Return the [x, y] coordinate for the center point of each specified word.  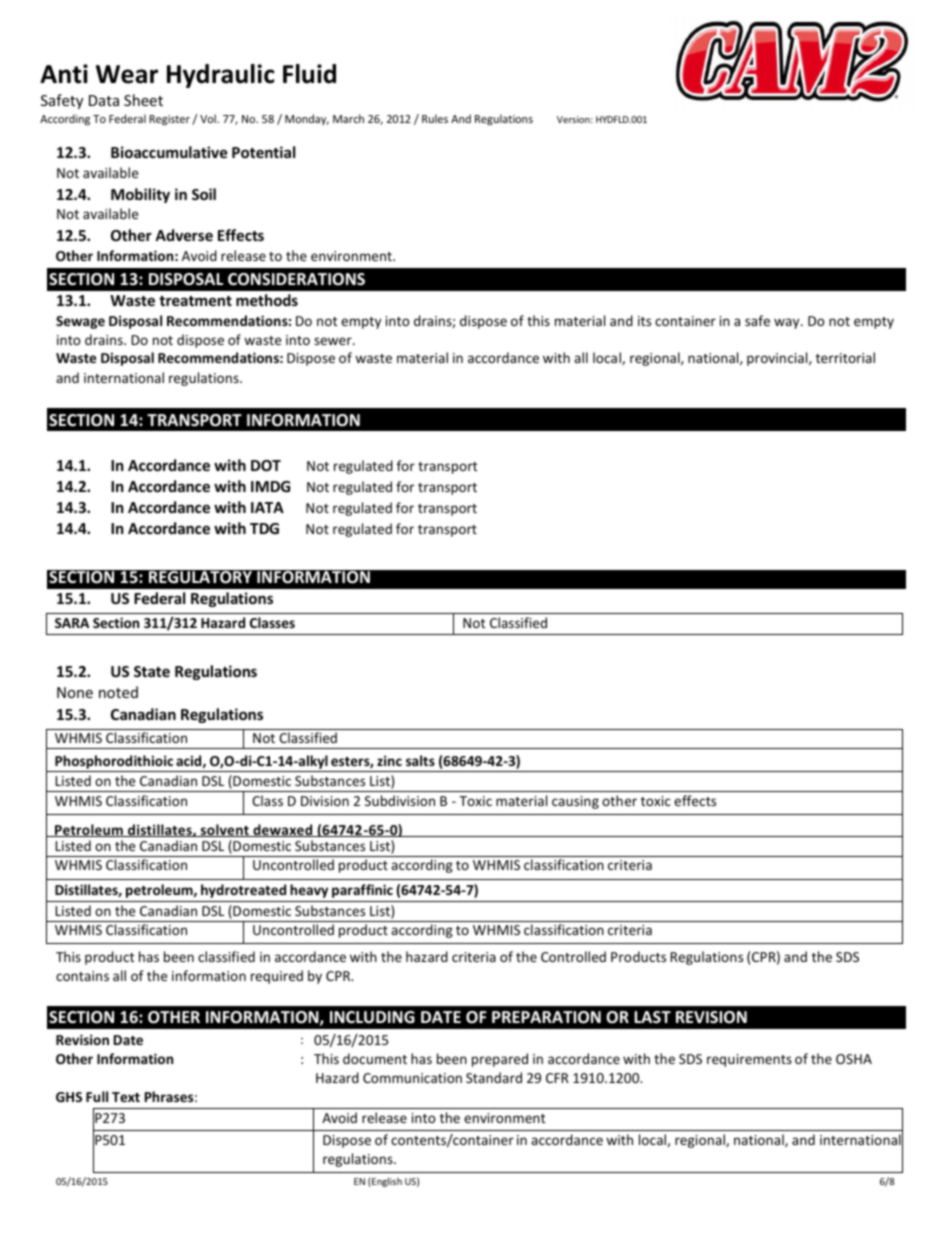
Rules [435, 118]
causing [575, 802]
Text [126, 1097]
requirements [749, 1060]
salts [420, 760]
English [386, 1182]
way [788, 323]
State [152, 671]
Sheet [143, 100]
